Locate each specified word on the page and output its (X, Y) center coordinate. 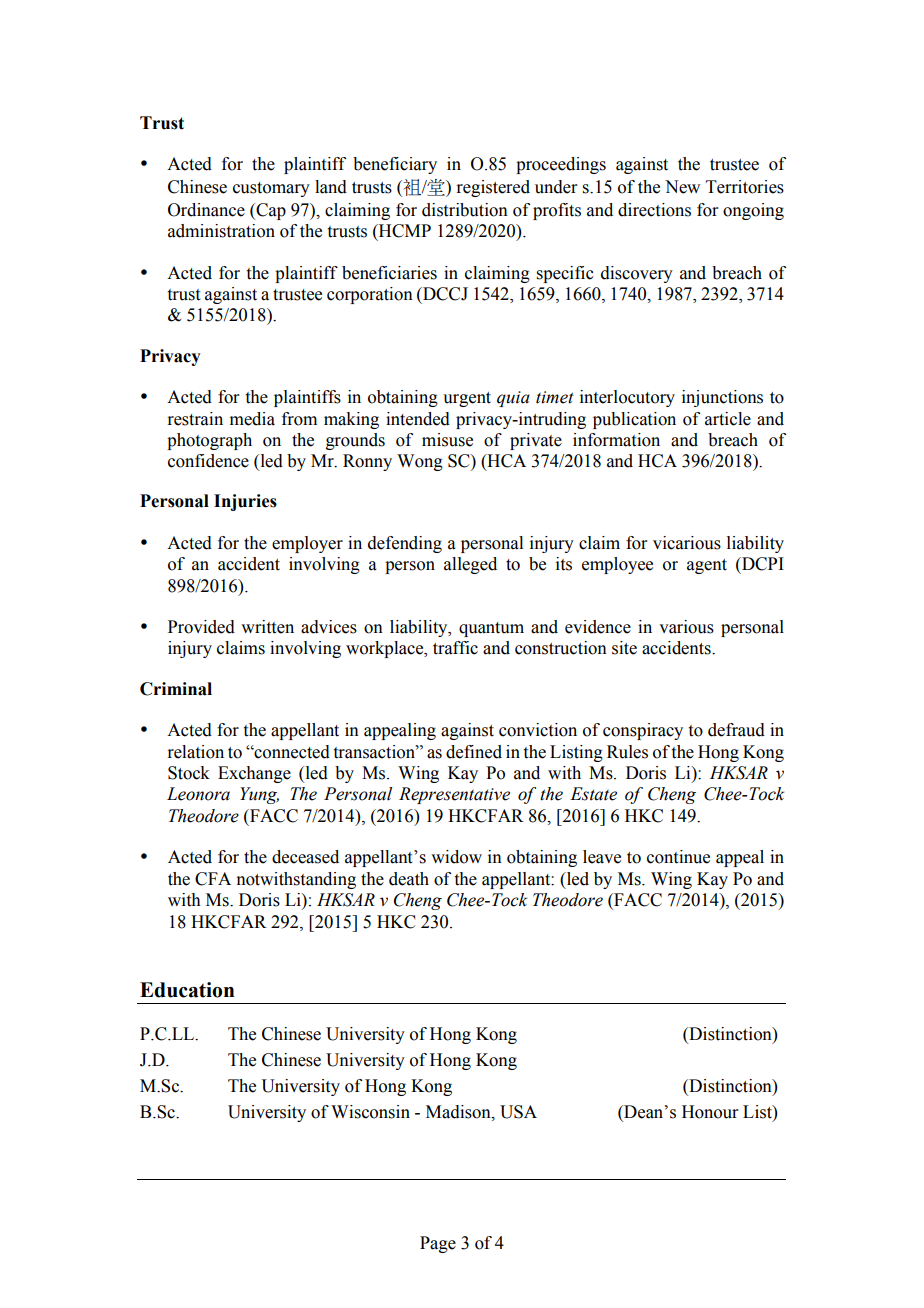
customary (271, 189)
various (686, 627)
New (682, 187)
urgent (467, 399)
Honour (710, 1112)
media (252, 419)
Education (187, 990)
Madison (459, 1112)
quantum (491, 629)
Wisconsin (370, 1112)
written (267, 627)
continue (678, 857)
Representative (454, 795)
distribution (465, 210)
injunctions (722, 398)
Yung (259, 795)
